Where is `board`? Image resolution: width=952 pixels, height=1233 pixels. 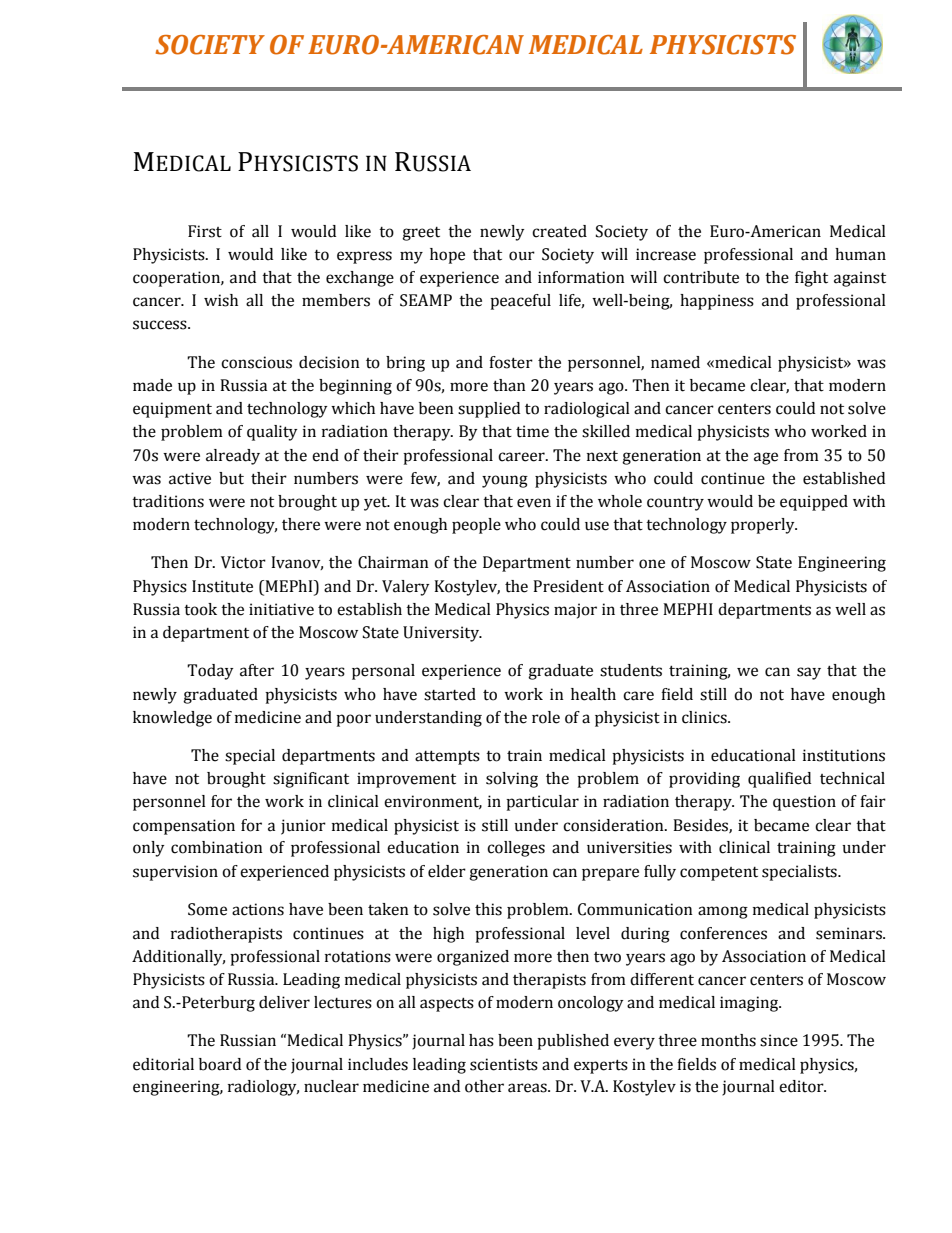
board is located at coordinates (220, 1064).
